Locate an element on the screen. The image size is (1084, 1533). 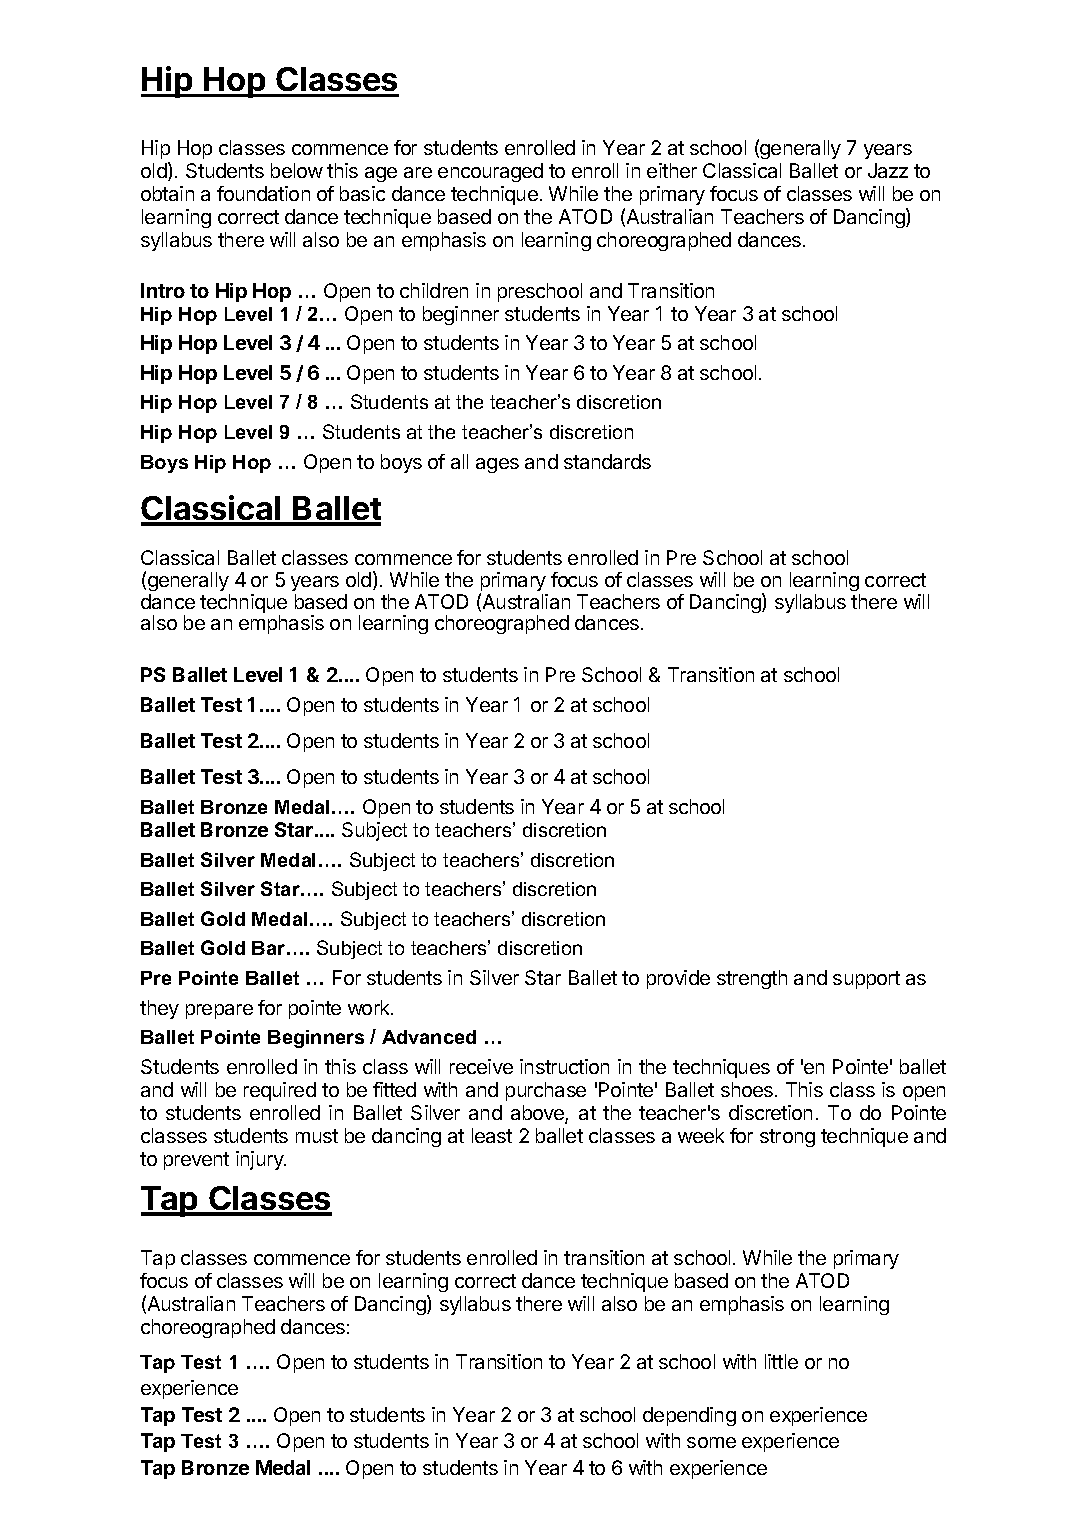
injury is located at coordinates (260, 1160).
